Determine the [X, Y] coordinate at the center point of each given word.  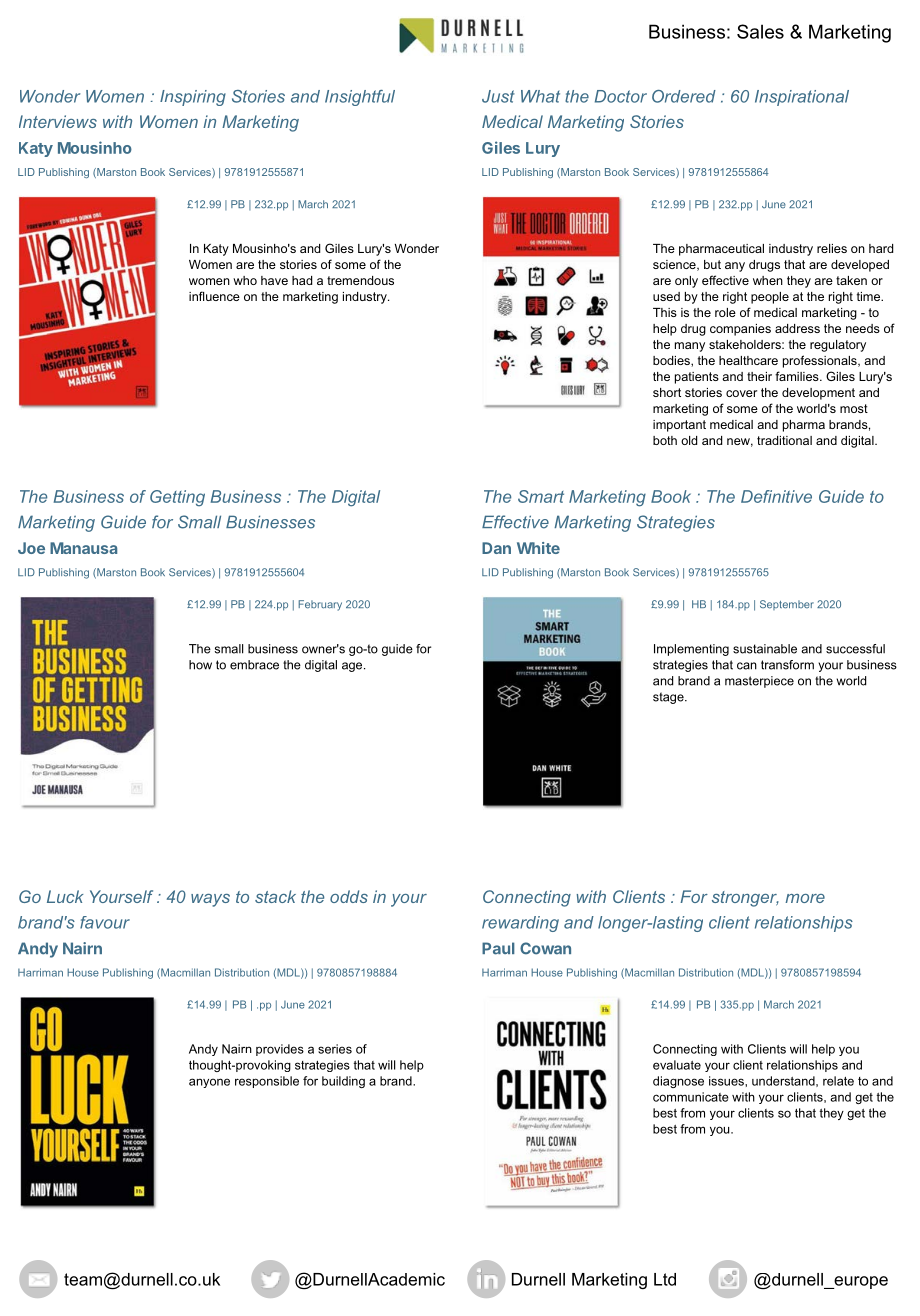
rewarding [520, 924]
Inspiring [193, 98]
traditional [784, 440]
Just [498, 96]
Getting [177, 498]
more [805, 898]
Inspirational [802, 98]
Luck [65, 896]
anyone [209, 1083]
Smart [541, 496]
